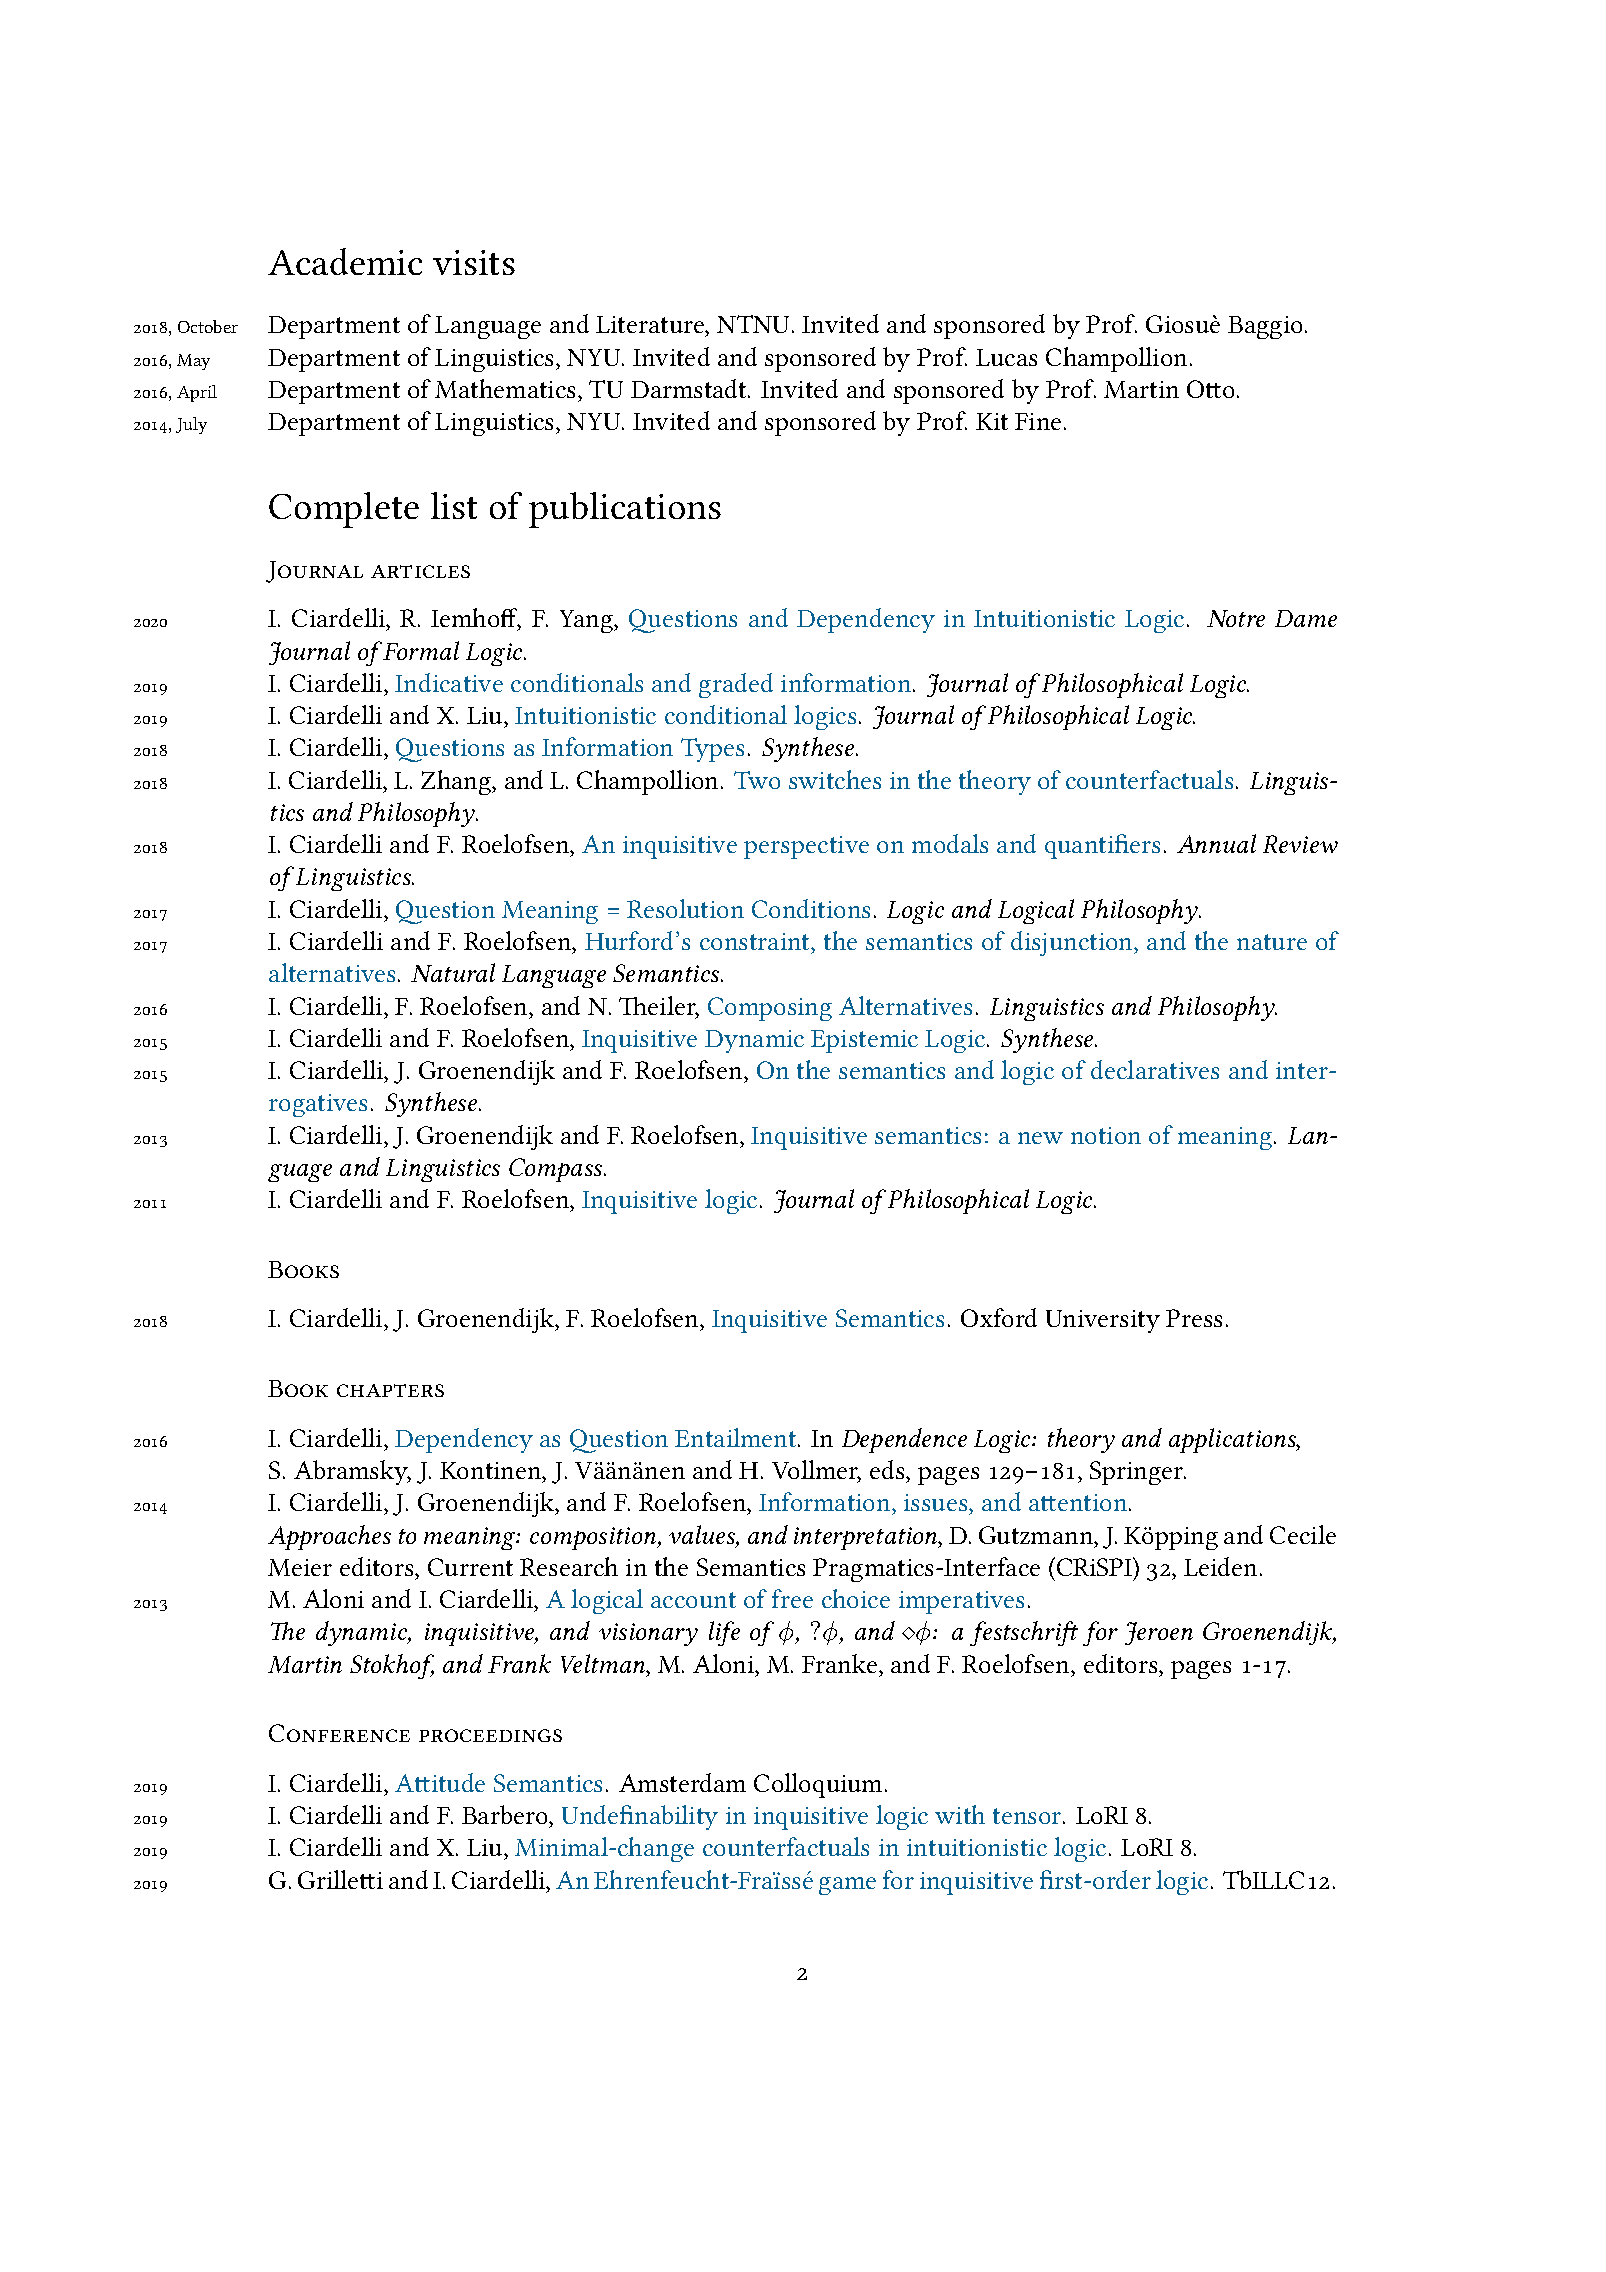  Describe the element at coordinates (737, 1437) in the document. I see `Entailment` at that location.
